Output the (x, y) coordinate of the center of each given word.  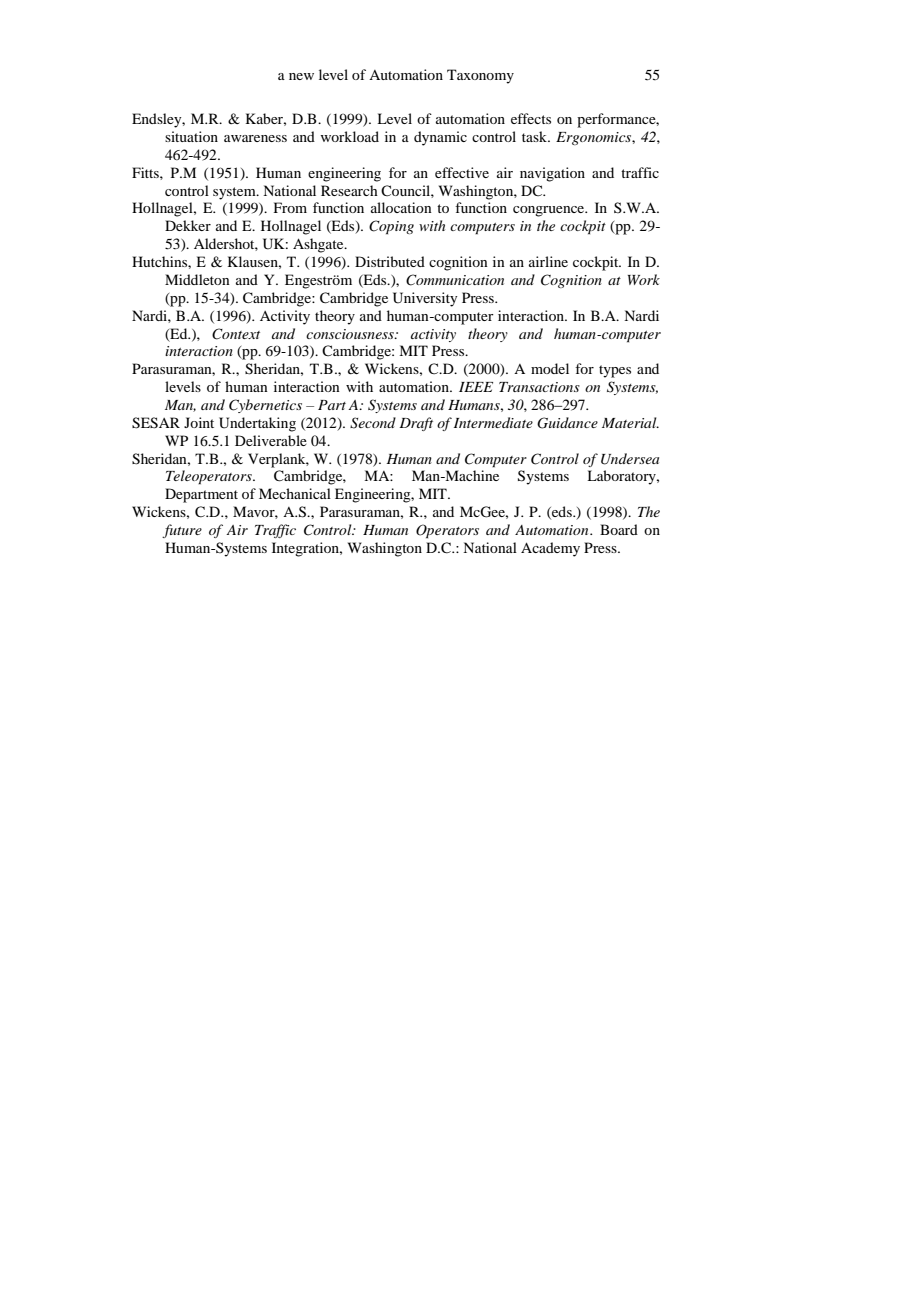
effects (531, 118)
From (290, 207)
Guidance (567, 423)
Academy (550, 549)
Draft (416, 424)
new (301, 76)
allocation (401, 207)
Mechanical (295, 493)
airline (548, 261)
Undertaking (257, 424)
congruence (550, 211)
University (425, 299)
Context (236, 334)
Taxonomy (480, 76)
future (182, 531)
